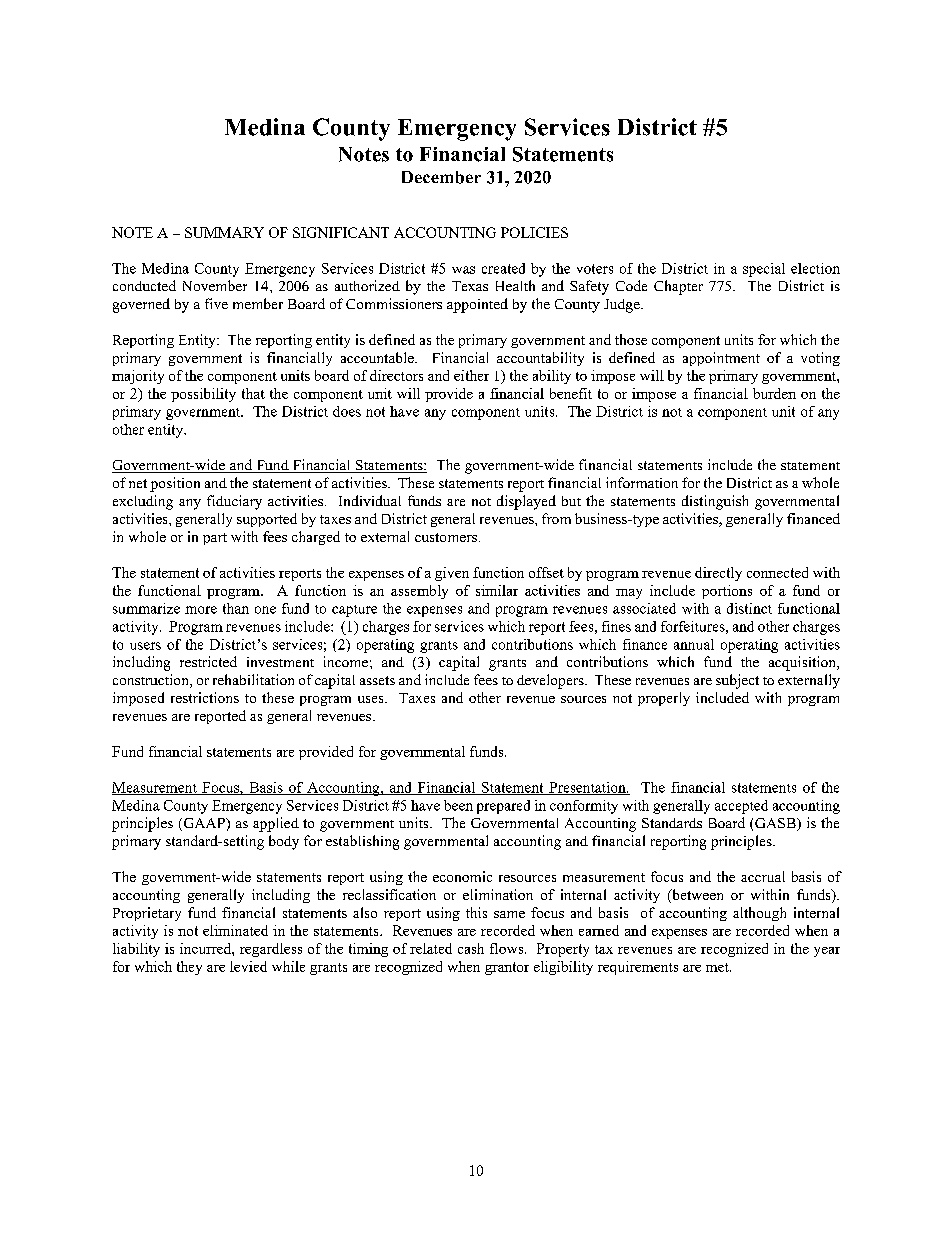 The width and height of the document is (952, 1233). What do you see at coordinates (551, 681) in the document?
I see `developers` at bounding box center [551, 681].
